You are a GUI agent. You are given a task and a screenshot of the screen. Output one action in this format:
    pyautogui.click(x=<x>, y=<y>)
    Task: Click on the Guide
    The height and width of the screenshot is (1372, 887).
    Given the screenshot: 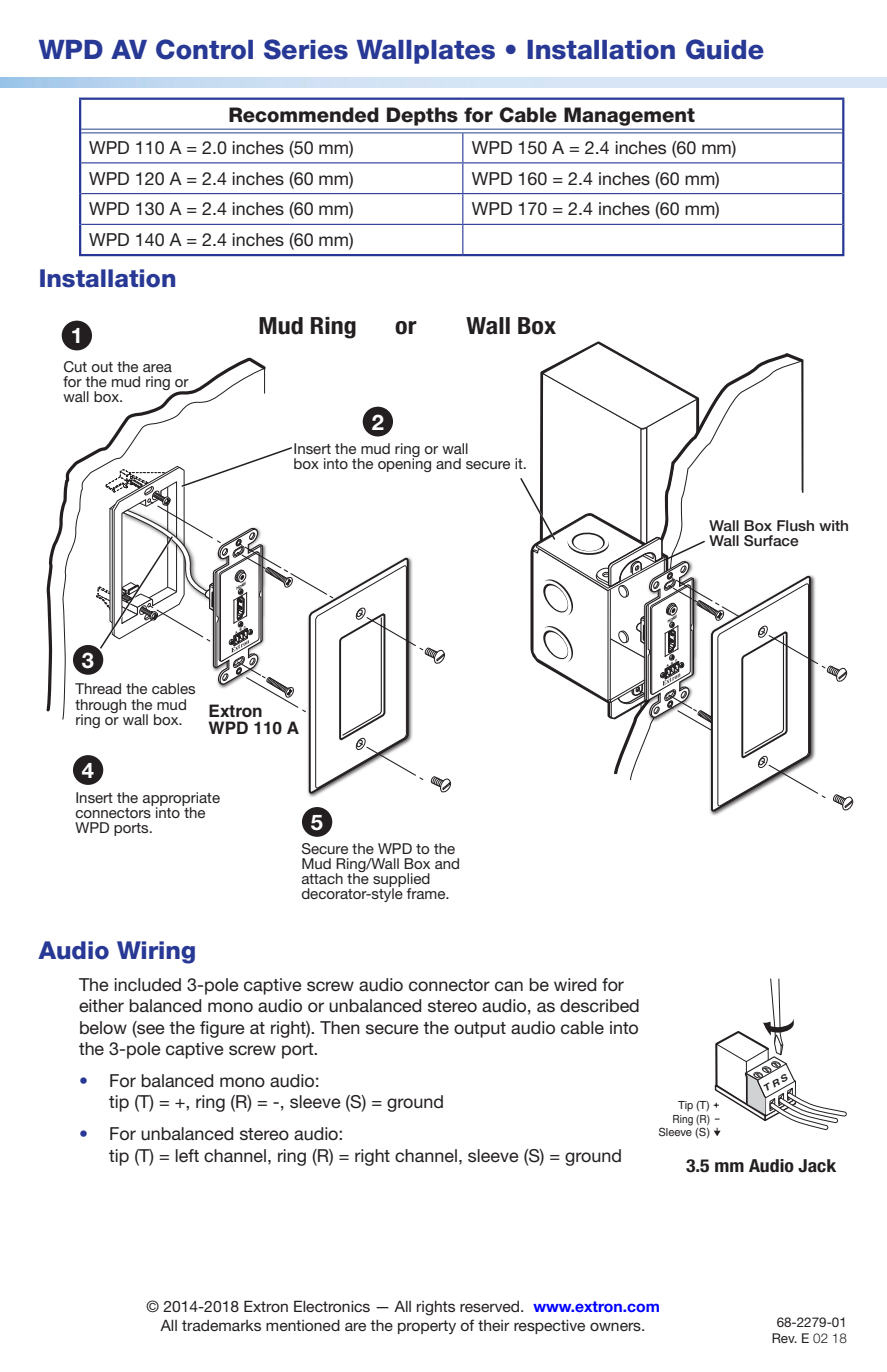 What is the action you would take?
    pyautogui.click(x=725, y=49)
